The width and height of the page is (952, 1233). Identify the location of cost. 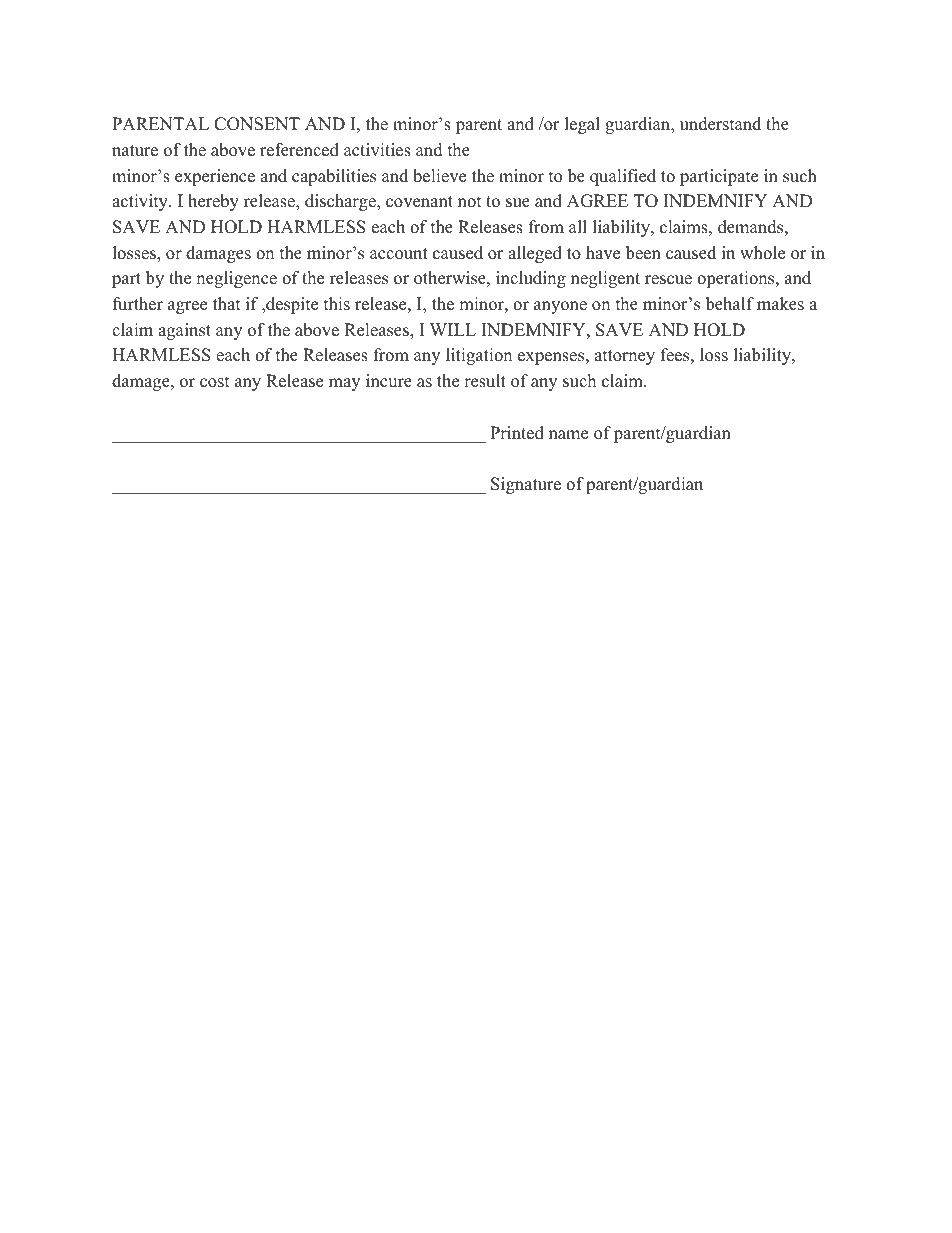
(215, 382).
